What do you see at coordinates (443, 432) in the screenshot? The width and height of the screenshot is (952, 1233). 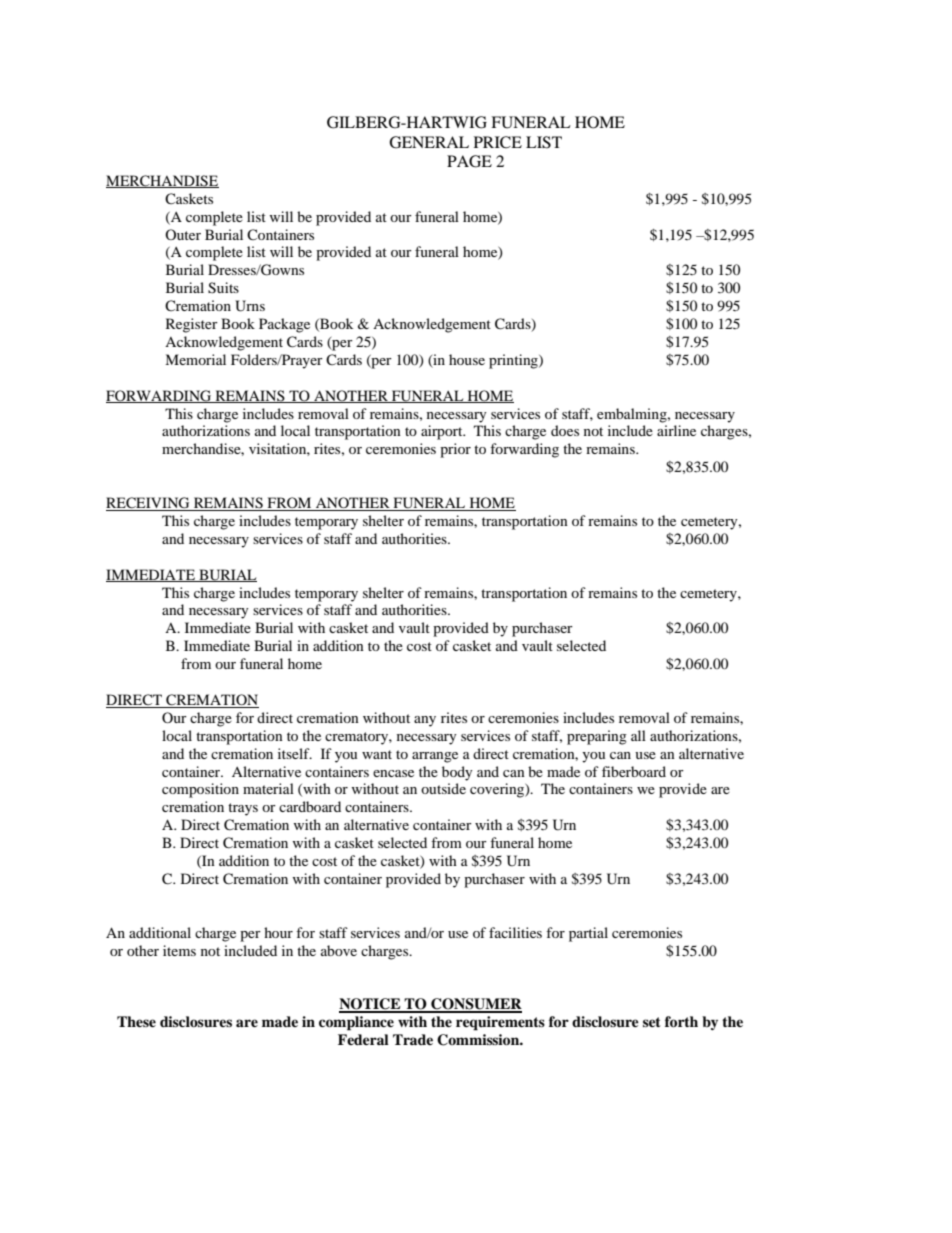 I see `airport` at bounding box center [443, 432].
